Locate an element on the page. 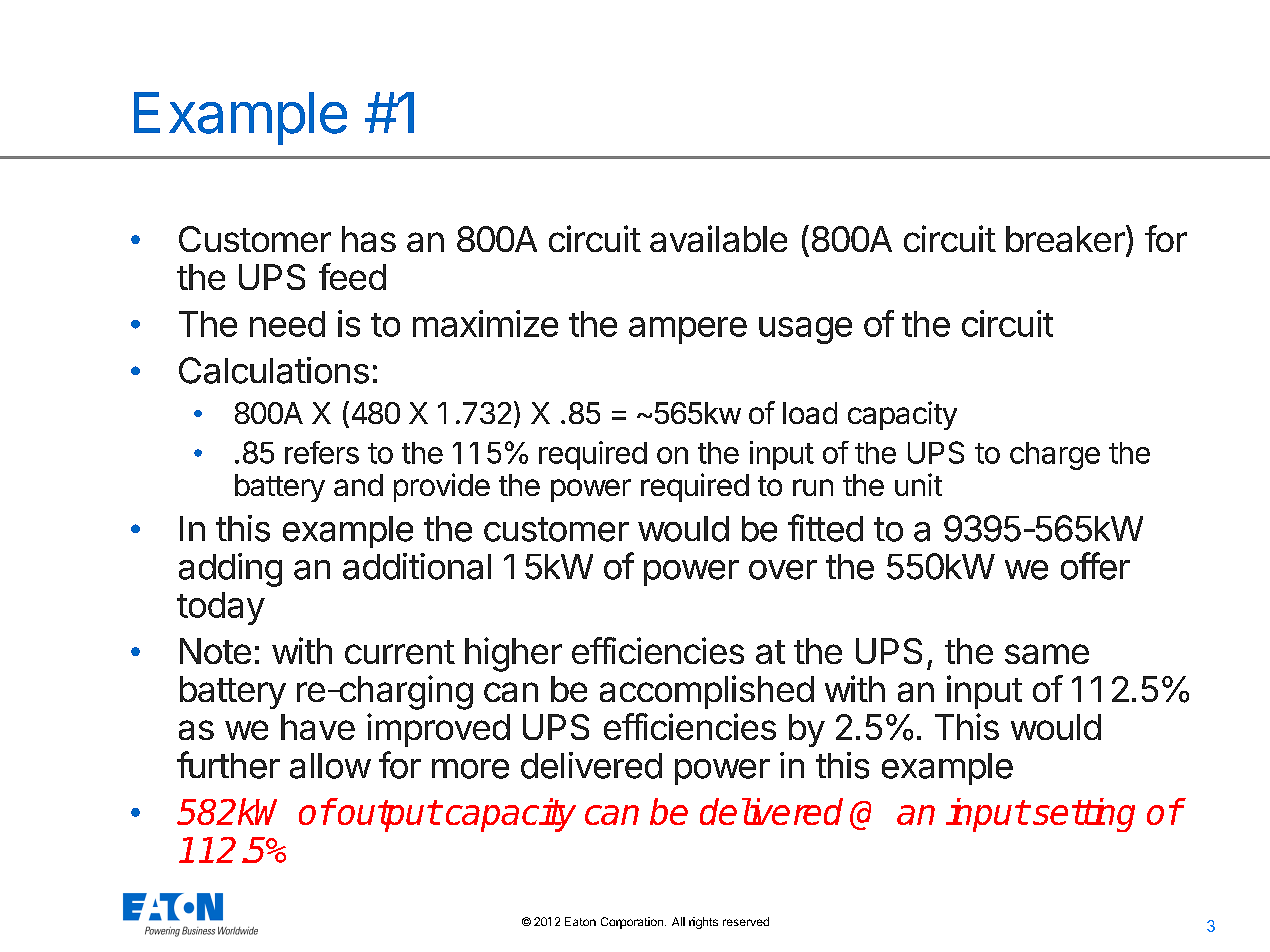 Image resolution: width=1270 pixels, height=952 pixels. unit is located at coordinates (918, 484).
